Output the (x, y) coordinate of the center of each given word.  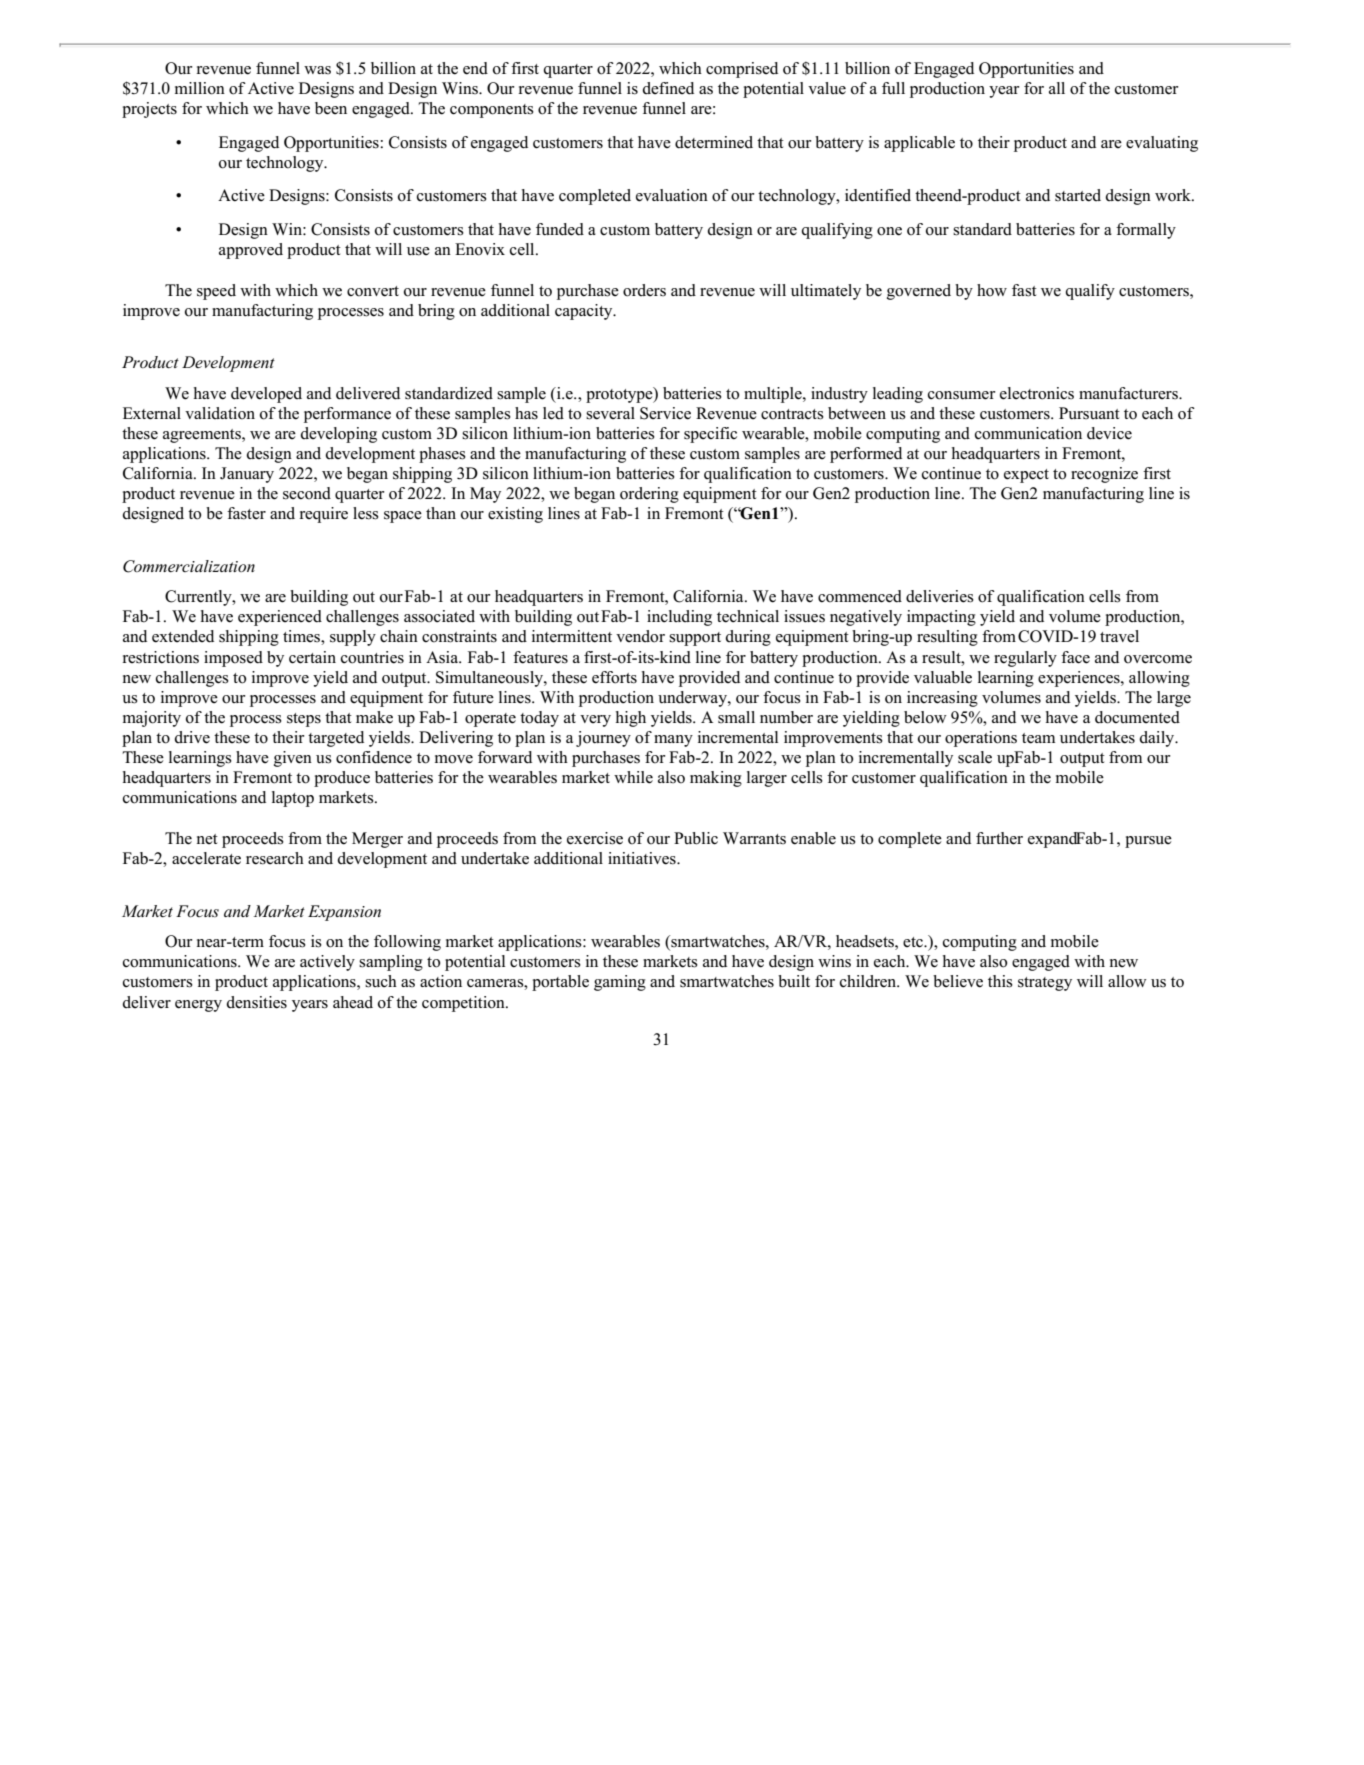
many (673, 741)
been (331, 108)
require (323, 515)
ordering (649, 495)
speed (216, 292)
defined (668, 88)
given (293, 759)
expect (1026, 476)
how (992, 290)
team (1038, 738)
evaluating (1162, 144)
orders (644, 290)
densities (256, 1002)
